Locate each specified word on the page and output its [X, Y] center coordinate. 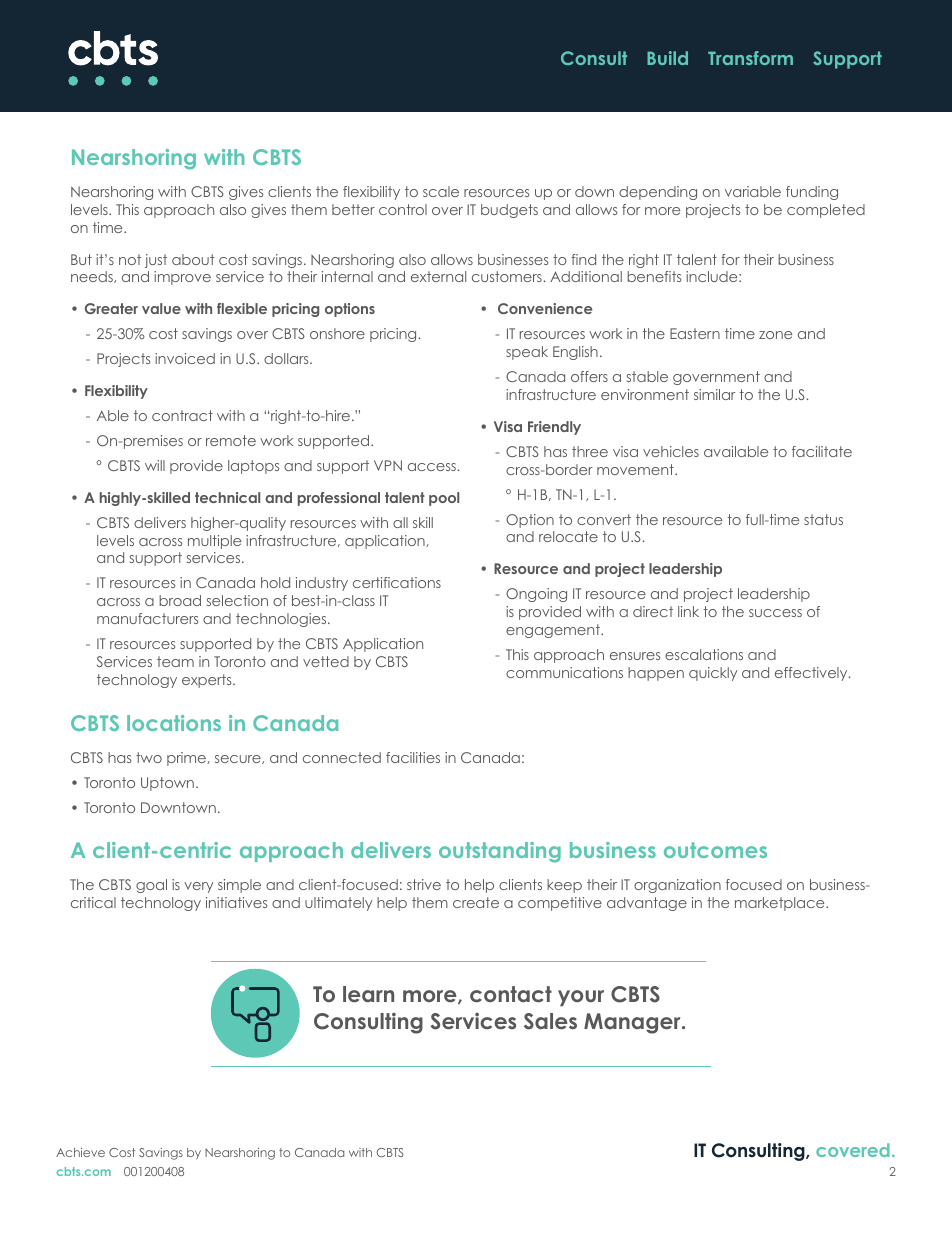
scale [441, 191]
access [432, 467]
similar [714, 394]
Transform [750, 58]
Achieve [80, 1152]
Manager [633, 1023]
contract [182, 415]
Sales [550, 1021]
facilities [413, 757]
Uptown [167, 784]
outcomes [715, 850]
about [193, 259]
